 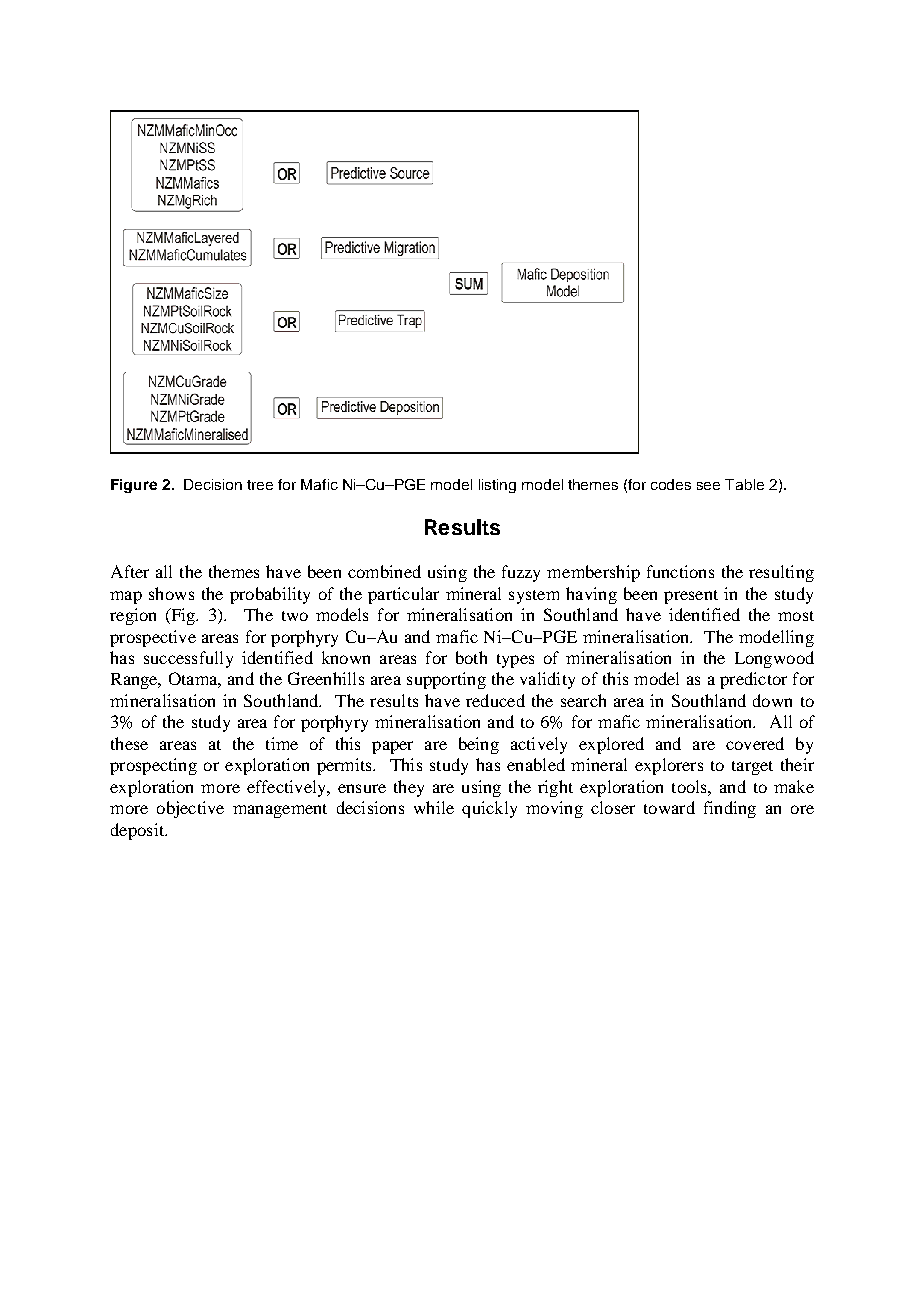 What do you see at coordinates (188, 659) in the image?
I see `successfully` at bounding box center [188, 659].
